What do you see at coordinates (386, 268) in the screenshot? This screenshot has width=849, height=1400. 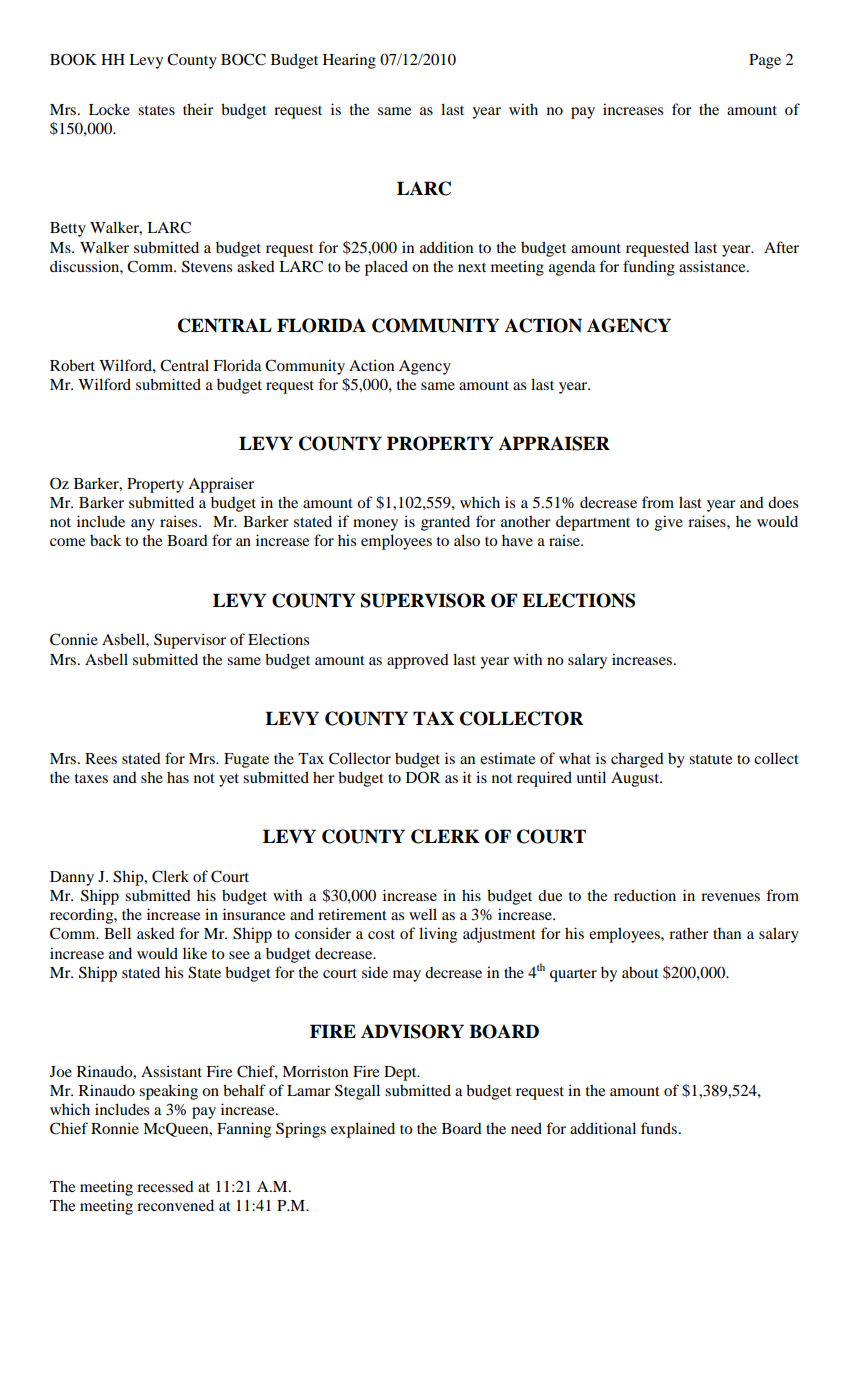 I see `placed` at bounding box center [386, 268].
